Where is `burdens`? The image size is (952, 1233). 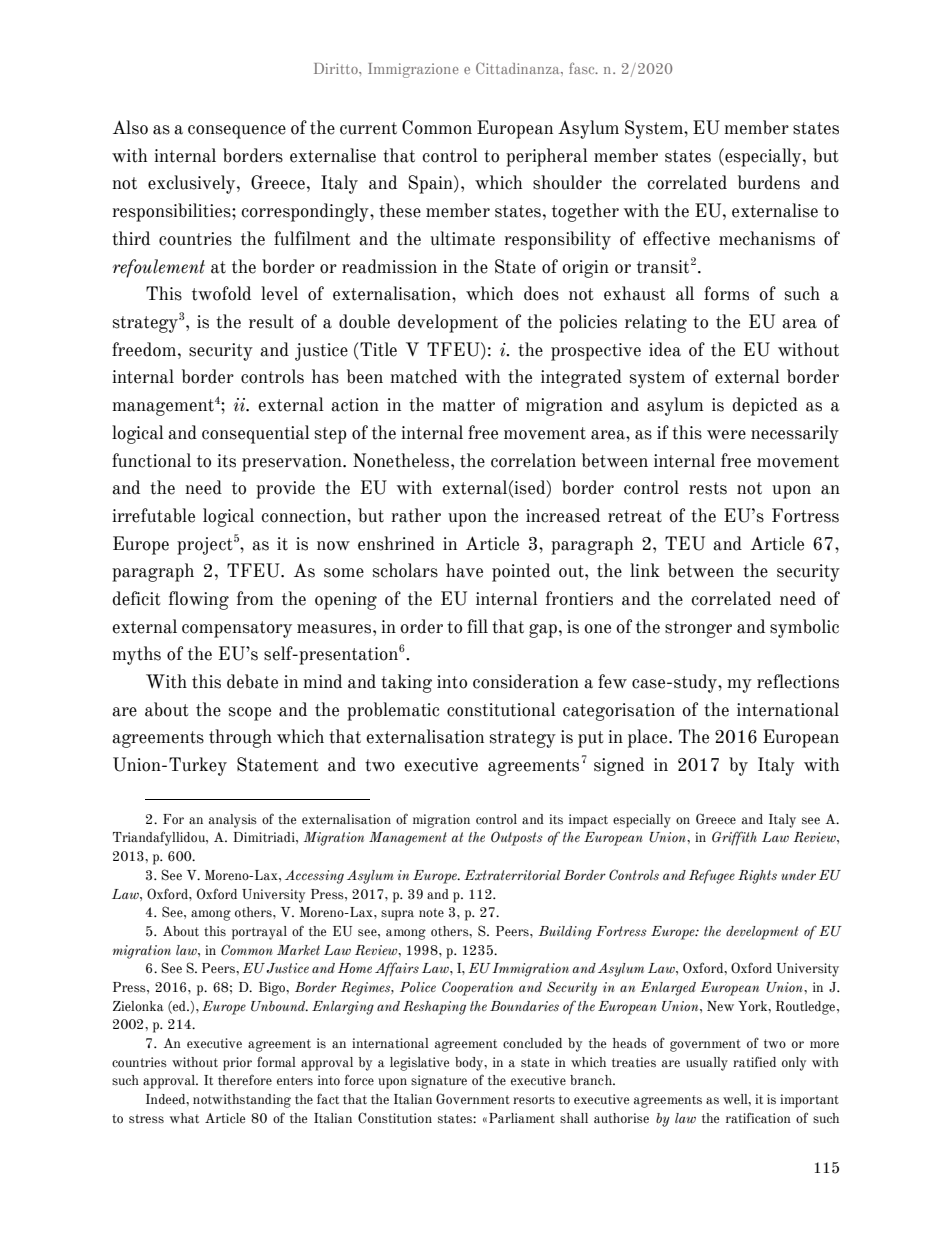
burdens is located at coordinates (769, 182).
